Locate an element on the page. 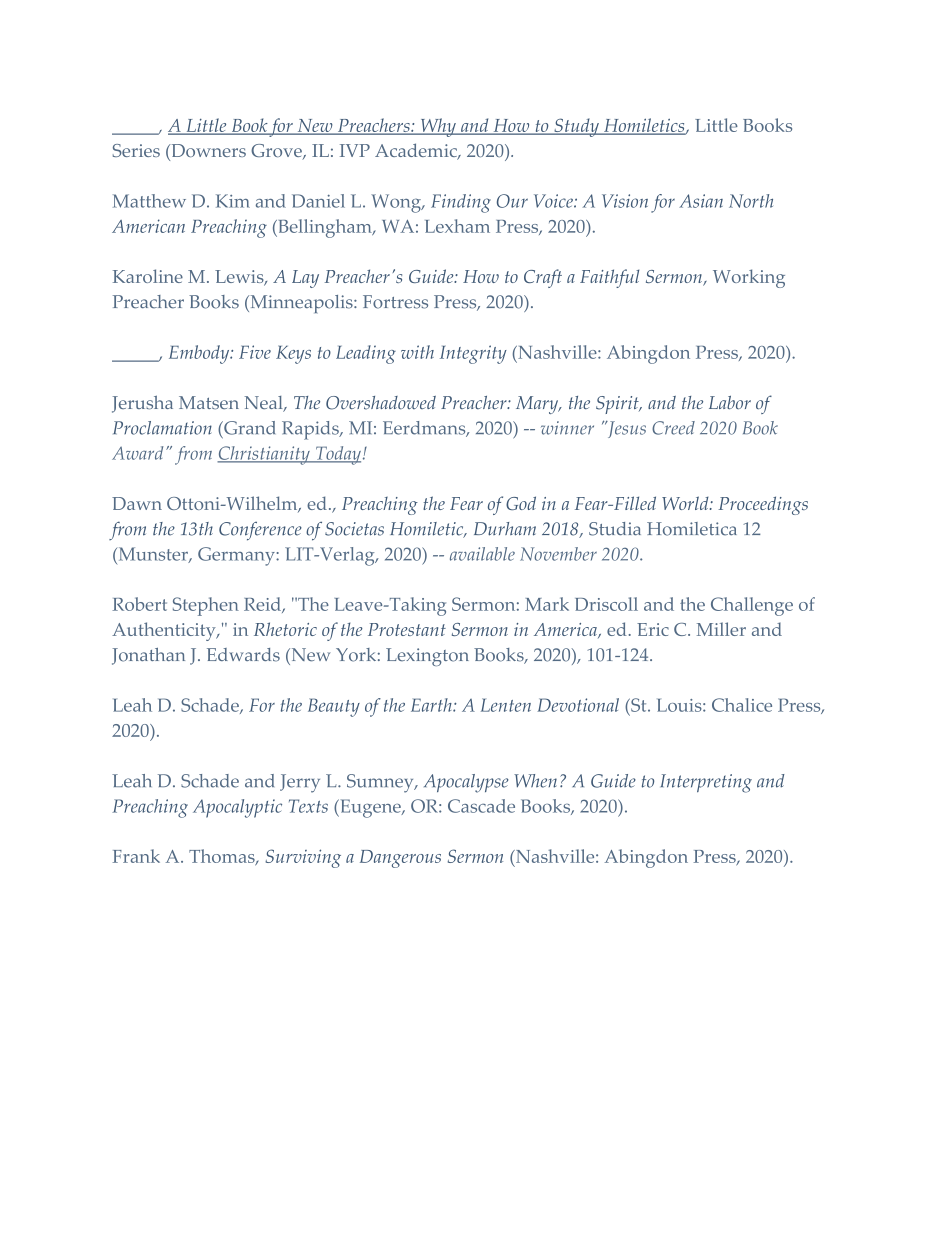 This image has height=1233, width=952. Asian is located at coordinates (701, 201).
